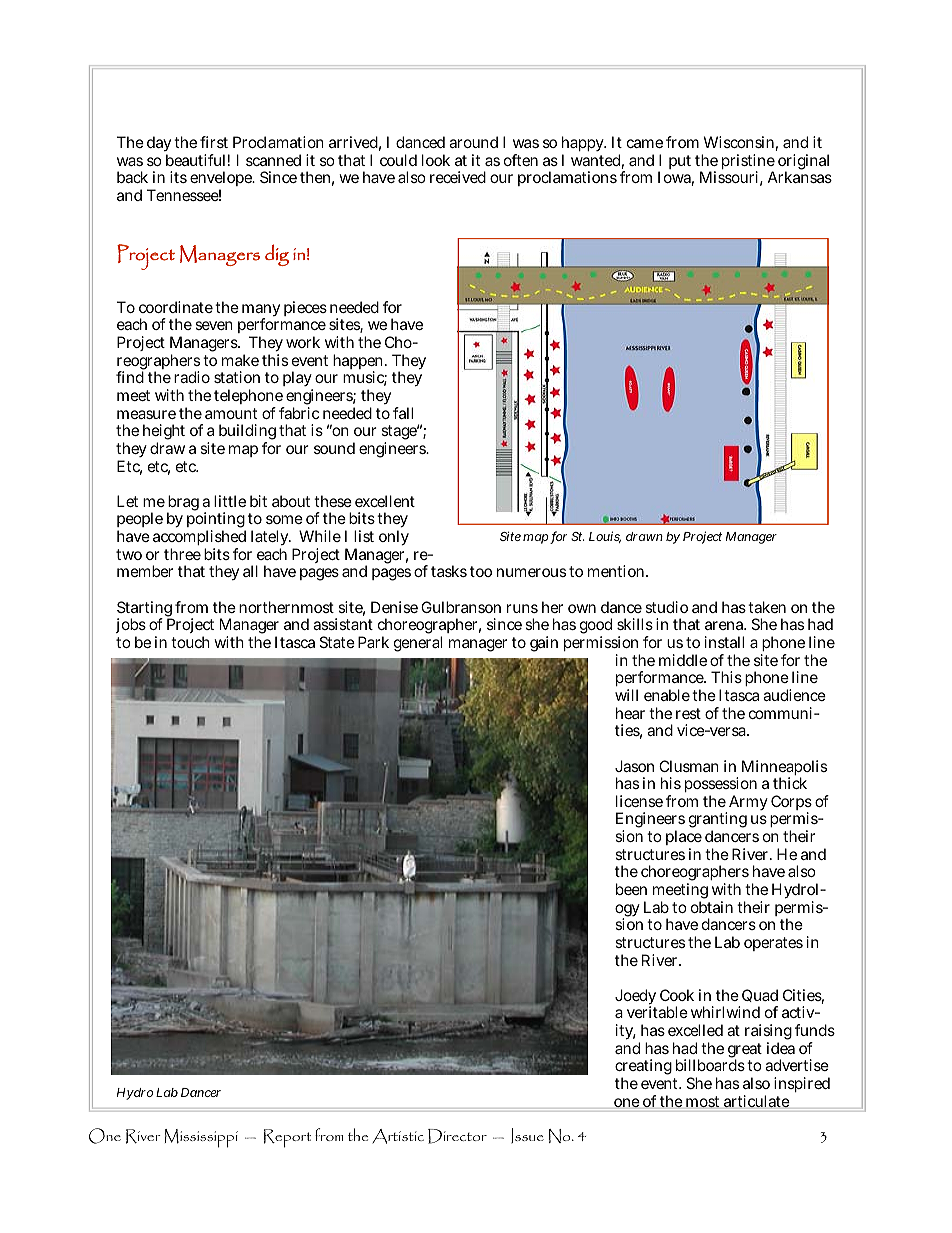 The height and width of the screenshot is (1233, 952). I want to click on excellent, so click(385, 501).
